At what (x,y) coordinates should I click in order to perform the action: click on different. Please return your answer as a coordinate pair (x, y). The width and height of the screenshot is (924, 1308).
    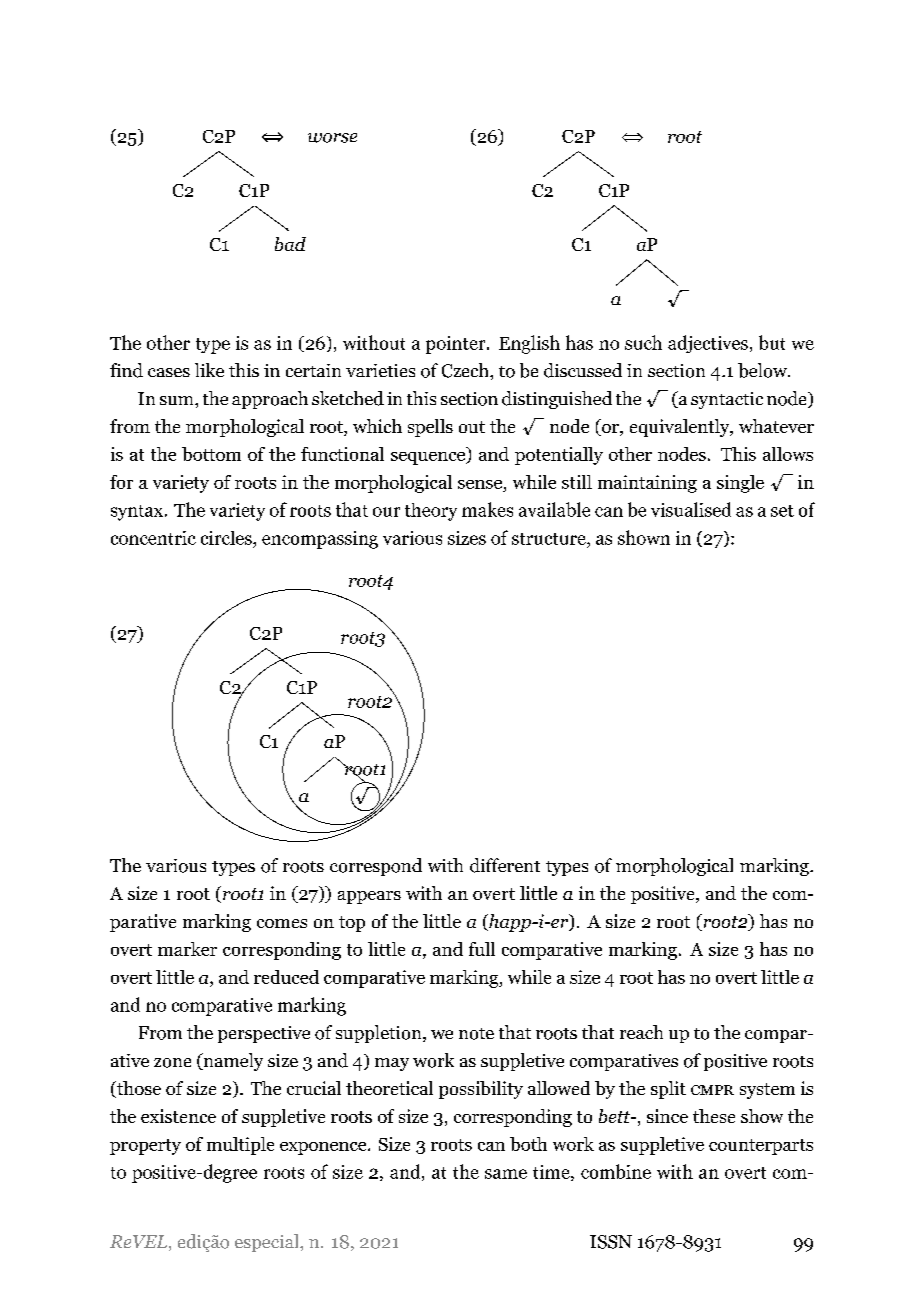
    Looking at the image, I should click on (505, 865).
